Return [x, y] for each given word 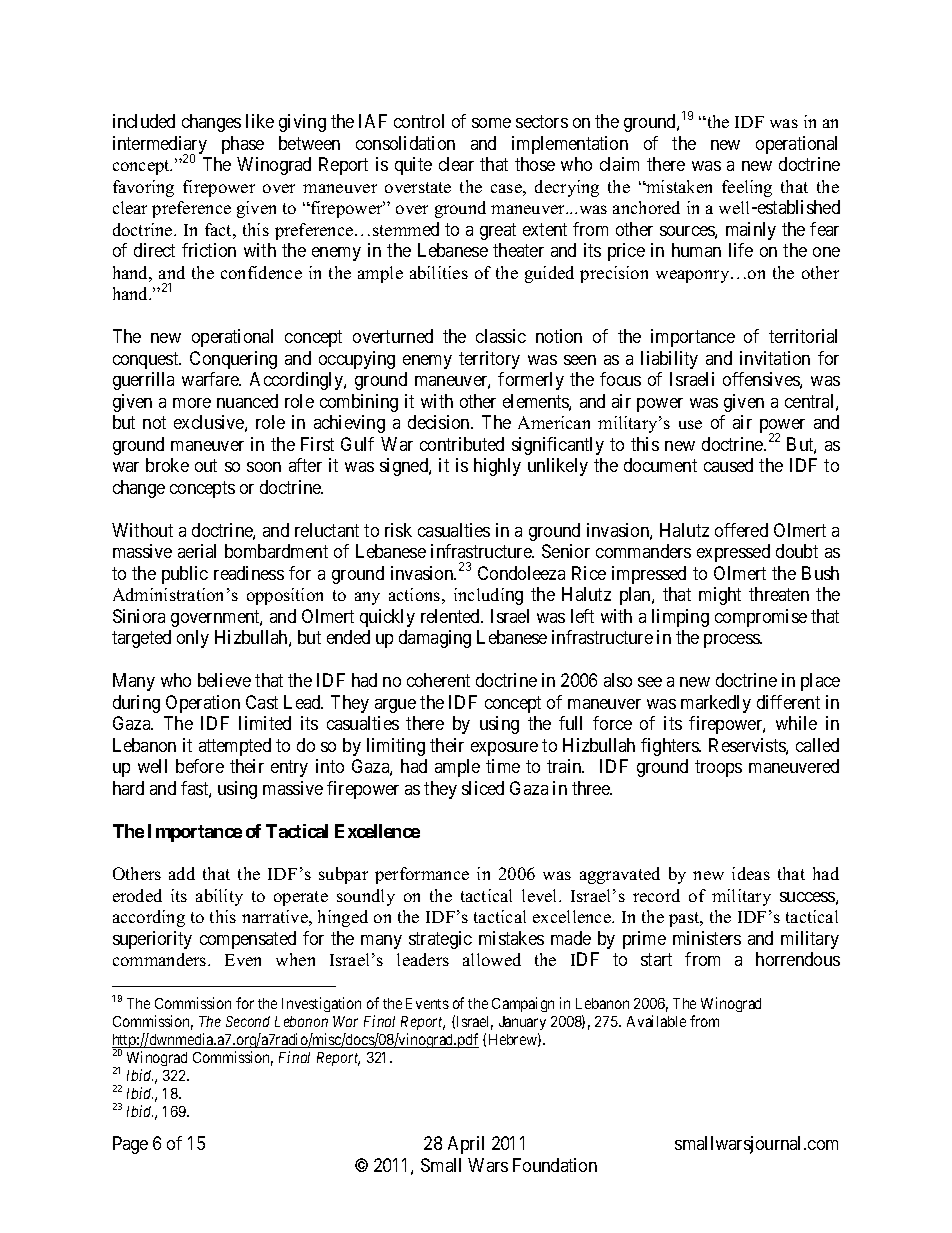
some [491, 123]
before [200, 766]
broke [167, 465]
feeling [747, 188]
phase [243, 145]
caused [728, 465]
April [466, 1145]
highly [497, 467]
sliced [483, 788]
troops [718, 768]
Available [656, 1021]
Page [130, 1145]
